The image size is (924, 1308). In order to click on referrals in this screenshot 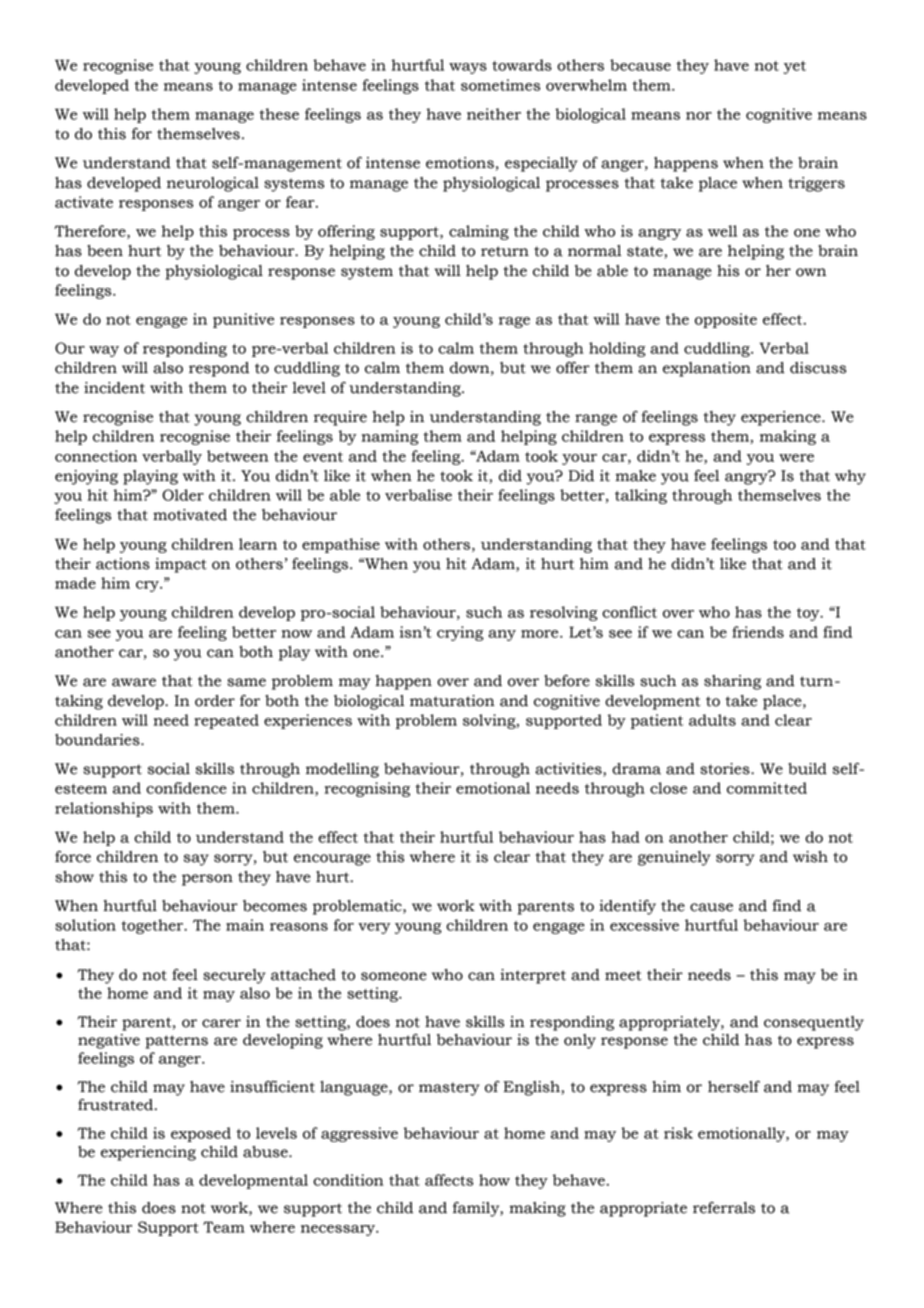, I will do `click(724, 1208)`.
